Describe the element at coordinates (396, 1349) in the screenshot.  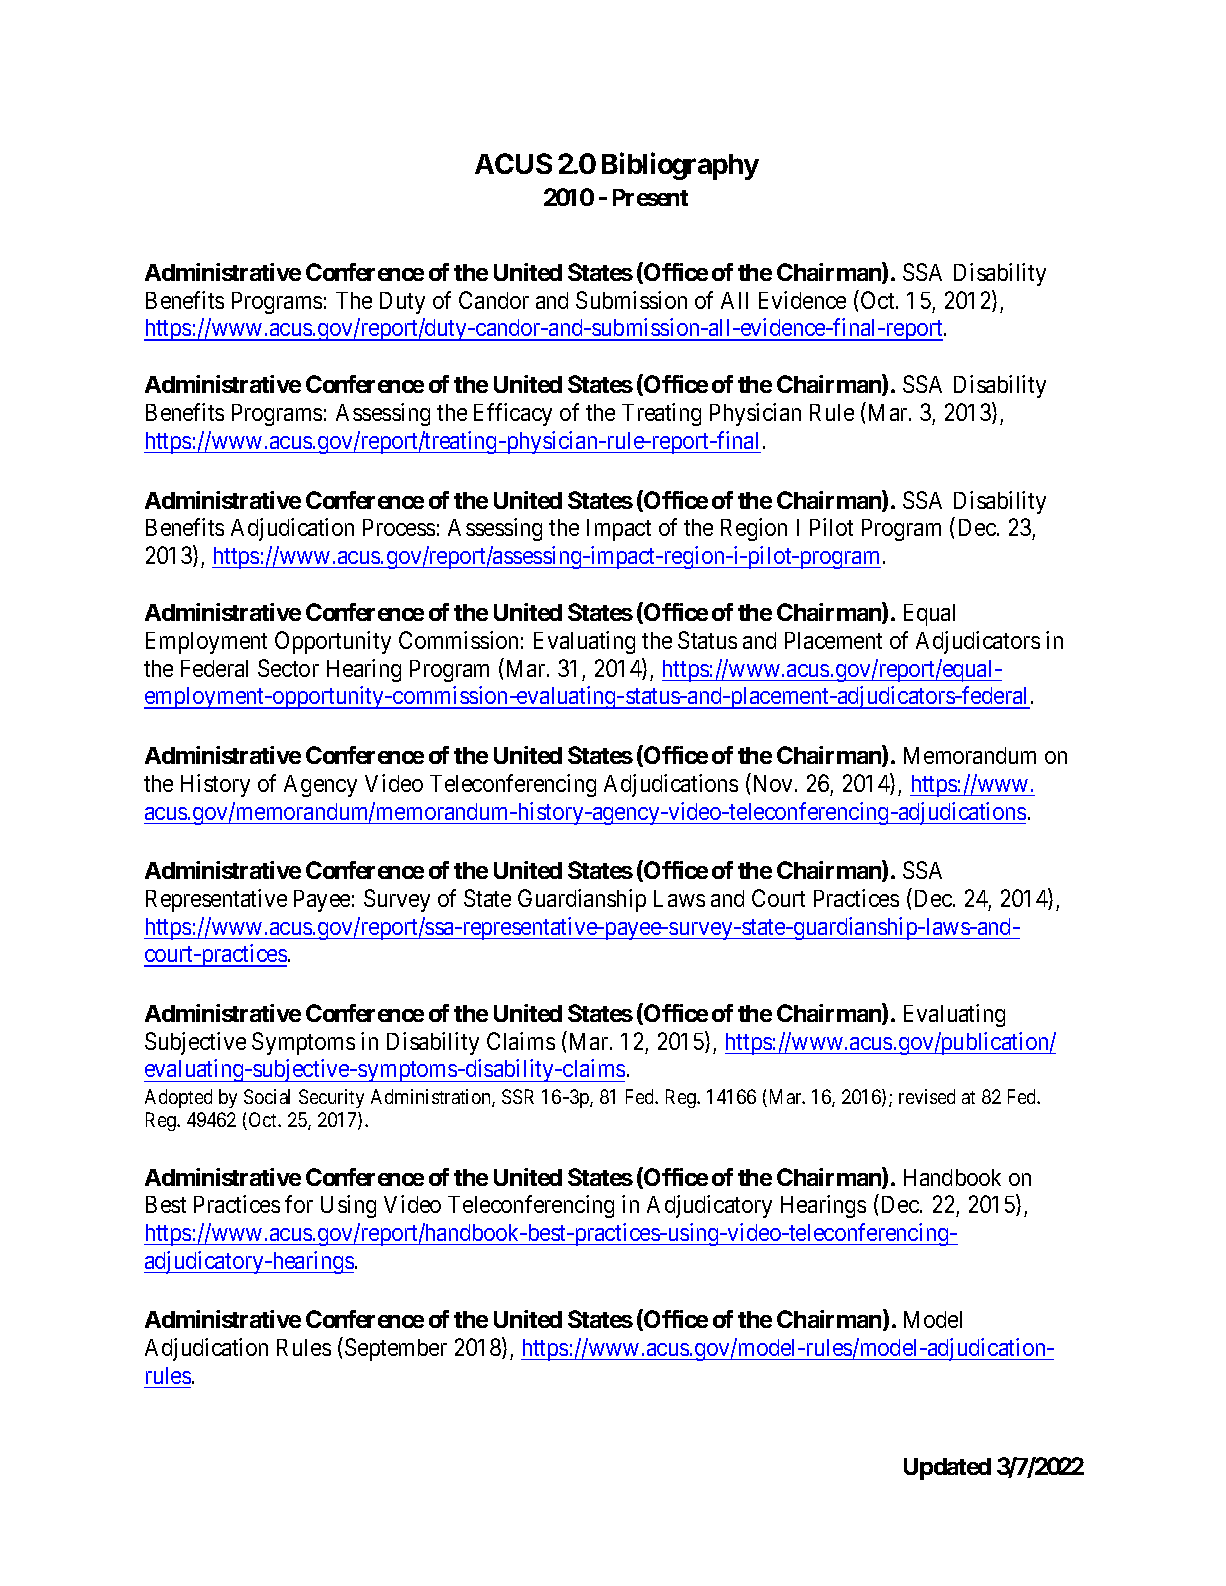
I see `September` at that location.
